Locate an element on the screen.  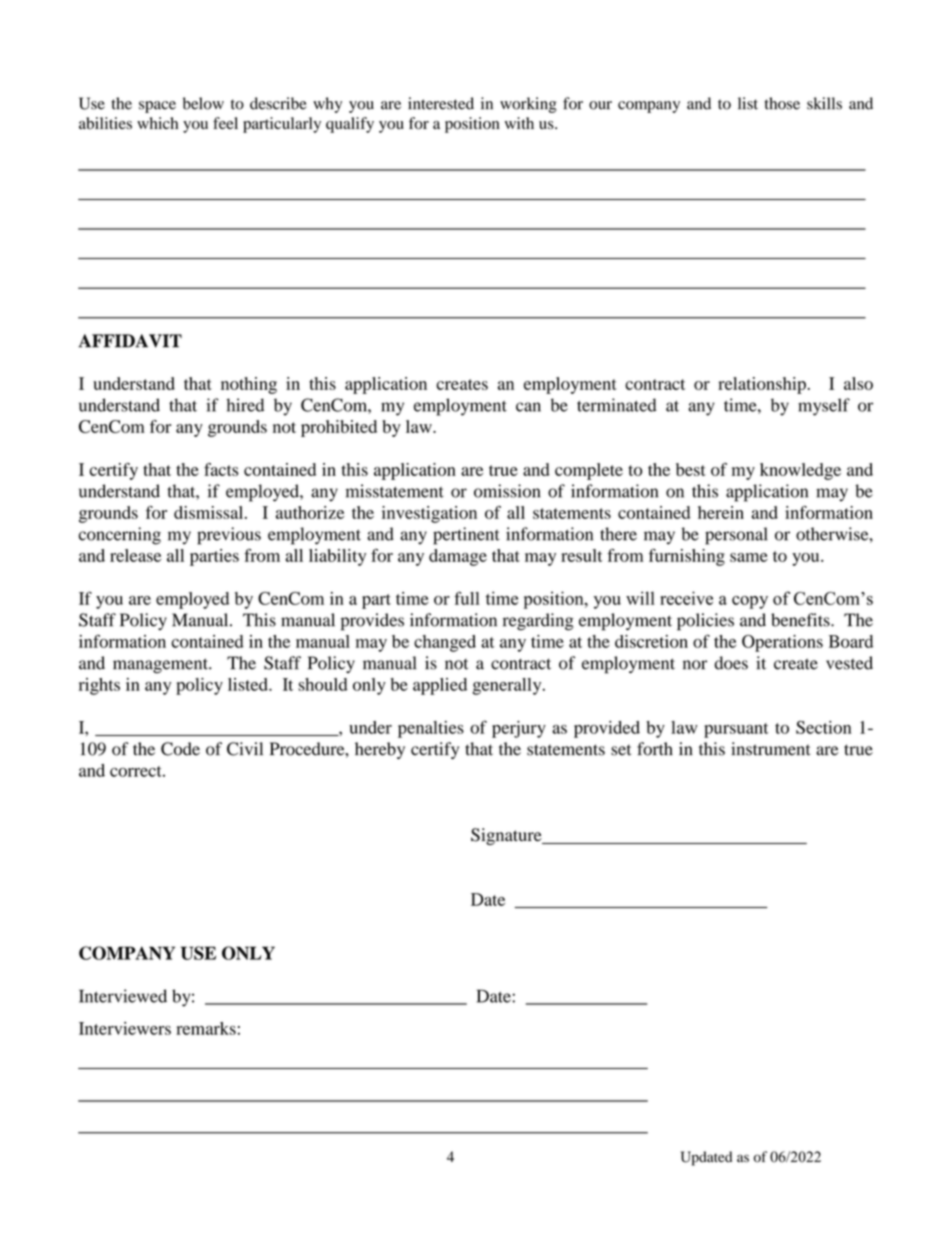
relationship is located at coordinates (762, 385).
